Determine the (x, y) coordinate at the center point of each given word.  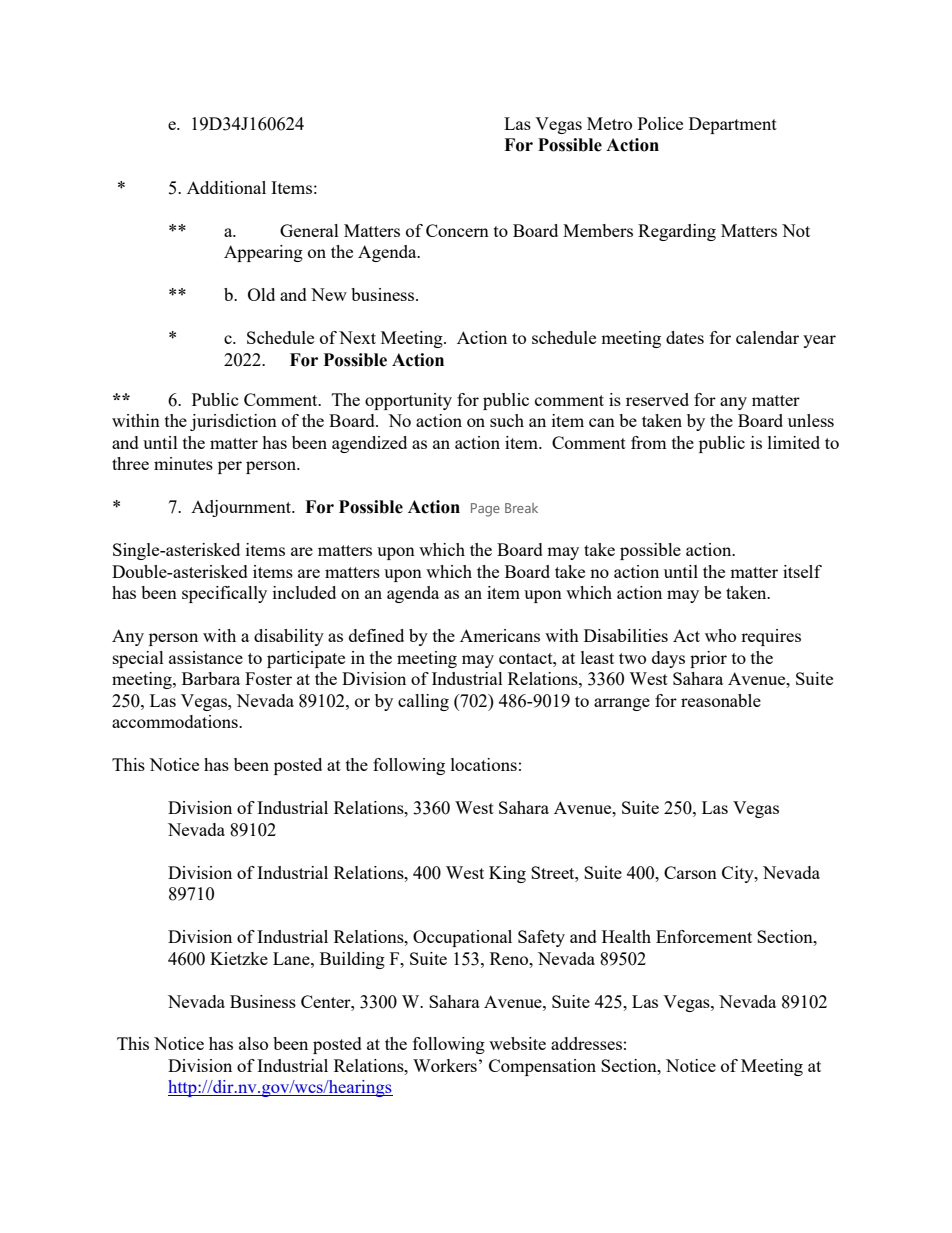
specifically (224, 594)
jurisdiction (233, 422)
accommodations (176, 721)
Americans (500, 635)
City (739, 874)
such (507, 420)
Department (733, 125)
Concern (457, 230)
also (253, 1043)
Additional (226, 187)
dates (685, 337)
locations (484, 764)
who (720, 635)
